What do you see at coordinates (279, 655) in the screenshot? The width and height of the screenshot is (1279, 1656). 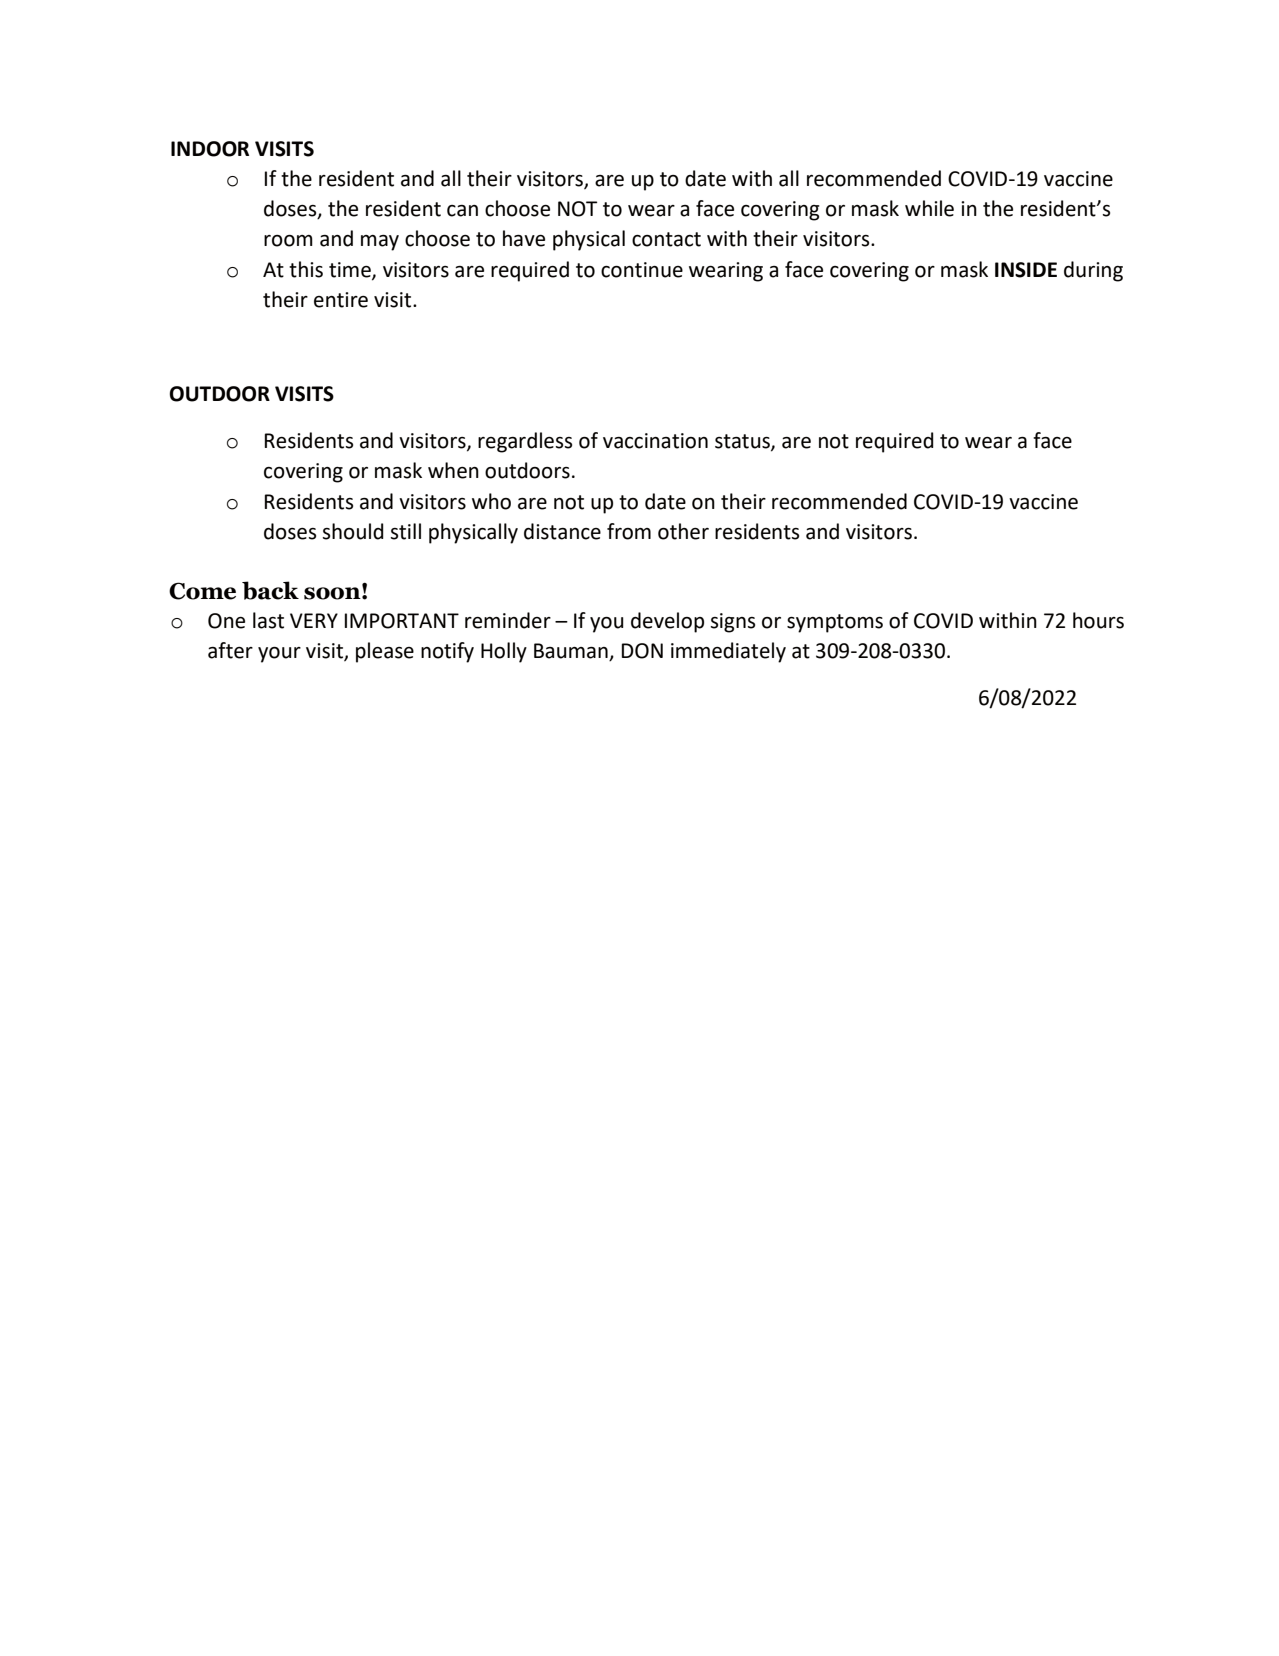 I see `your` at bounding box center [279, 655].
